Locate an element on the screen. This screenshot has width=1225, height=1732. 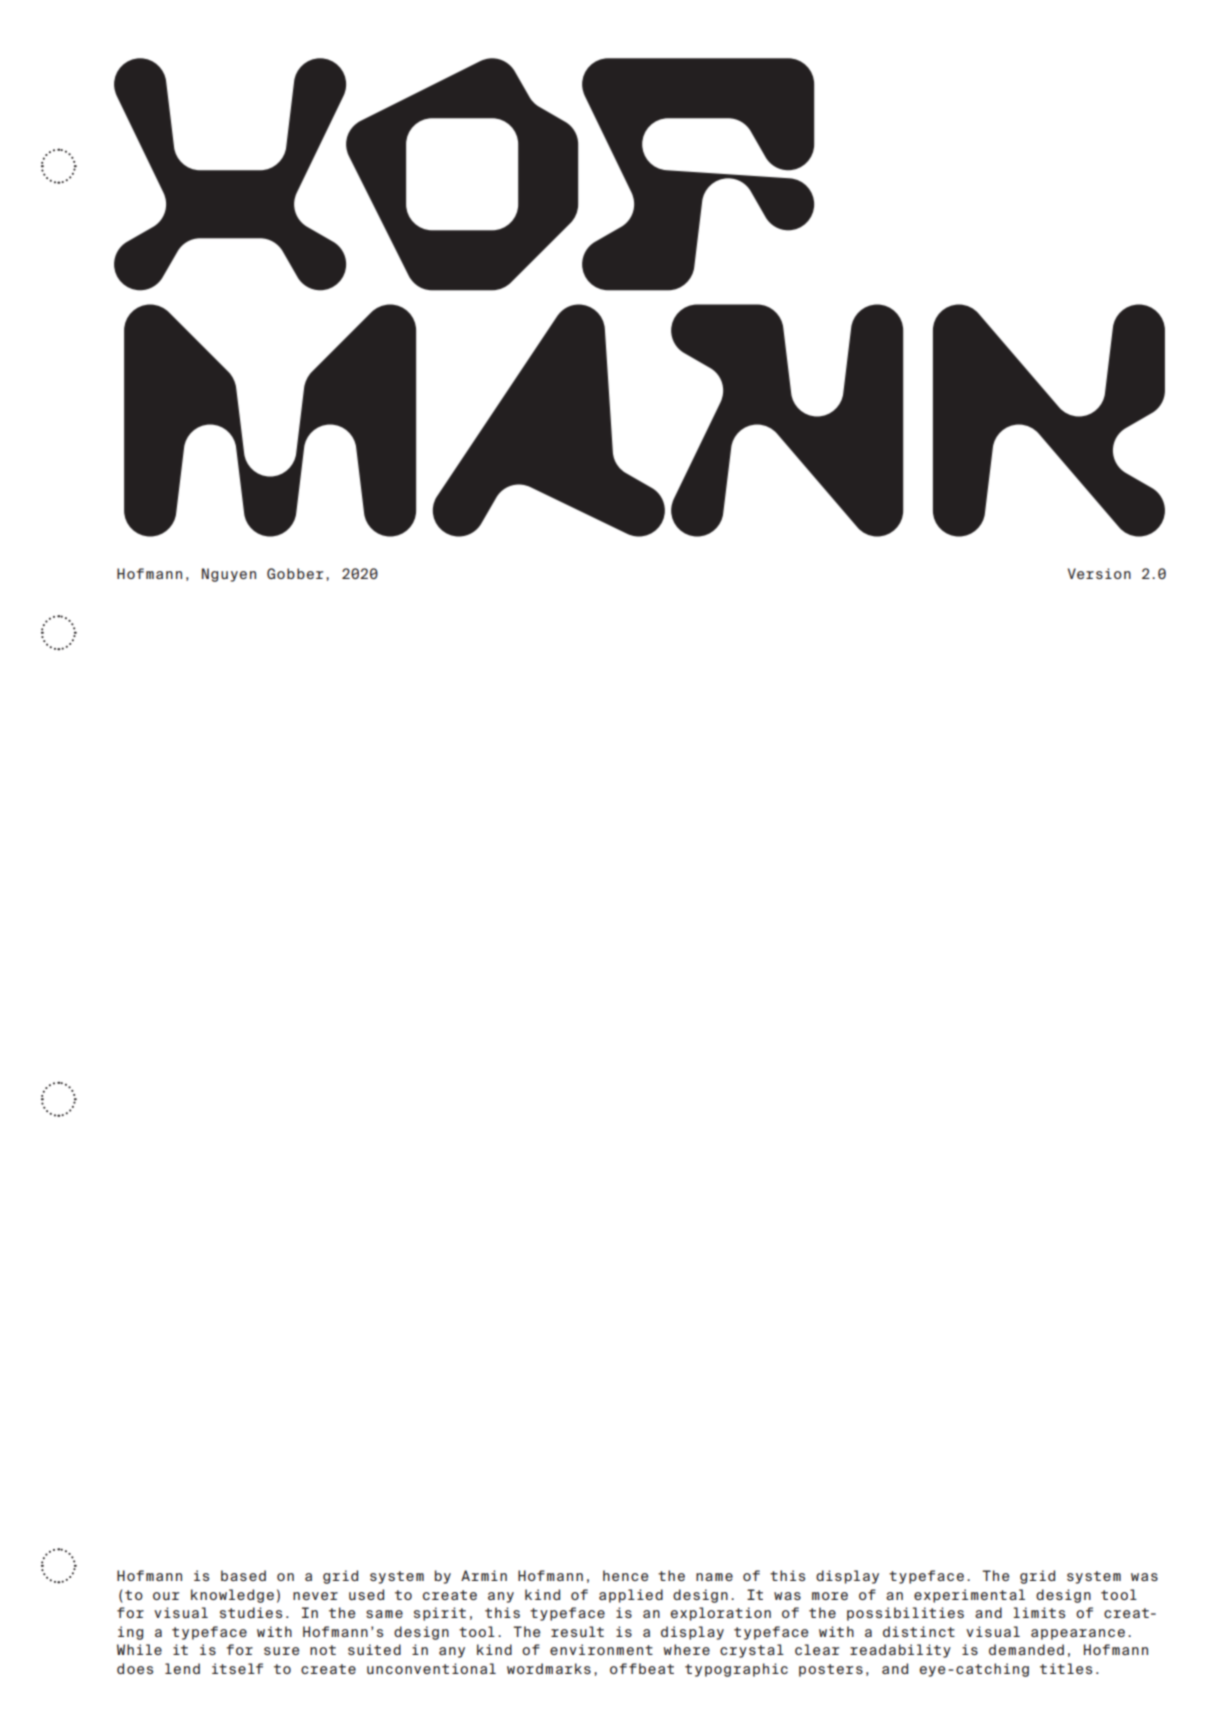
Nguyen is located at coordinates (229, 575).
